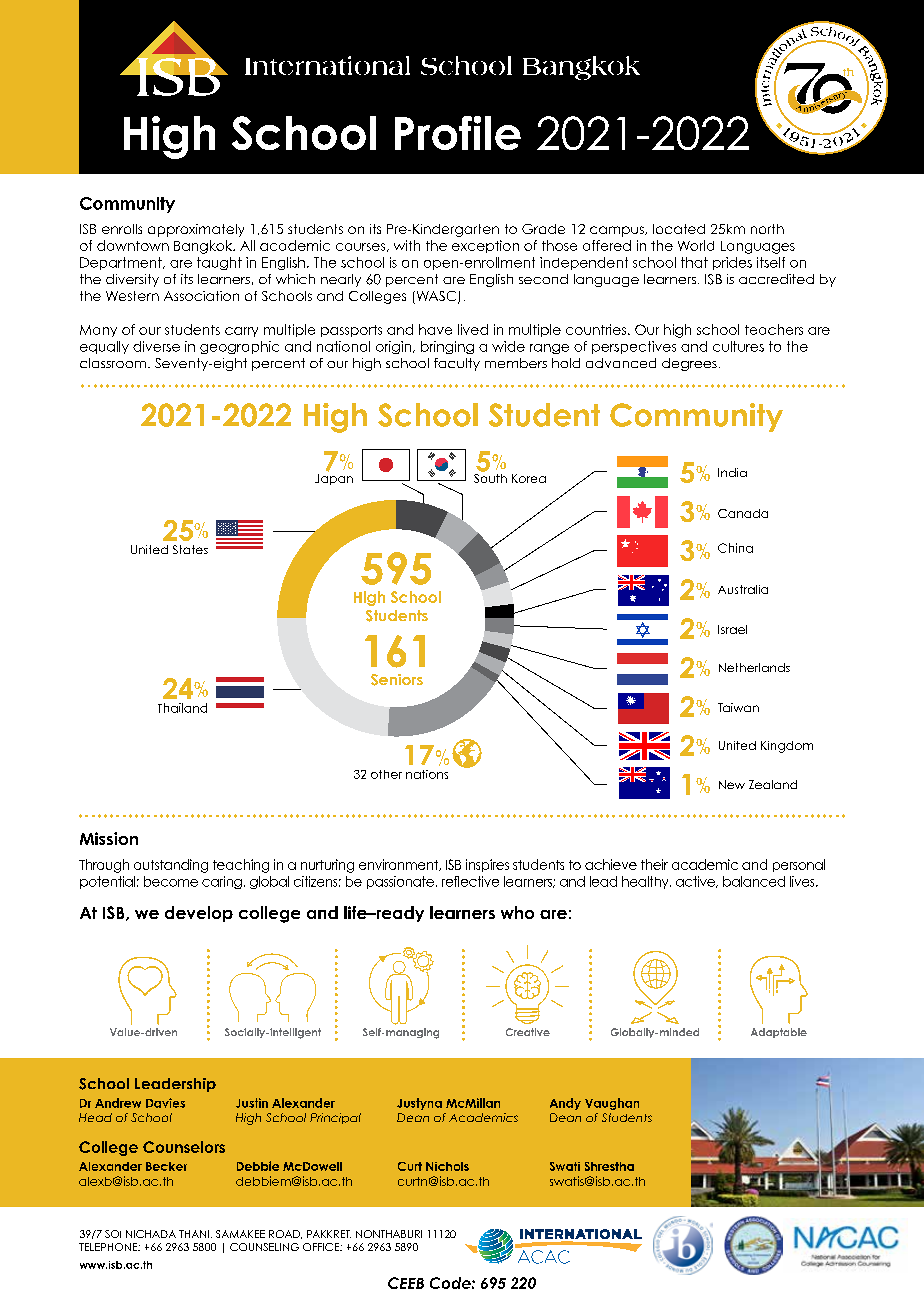  Describe the element at coordinates (397, 680) in the document. I see `Seniors` at that location.
